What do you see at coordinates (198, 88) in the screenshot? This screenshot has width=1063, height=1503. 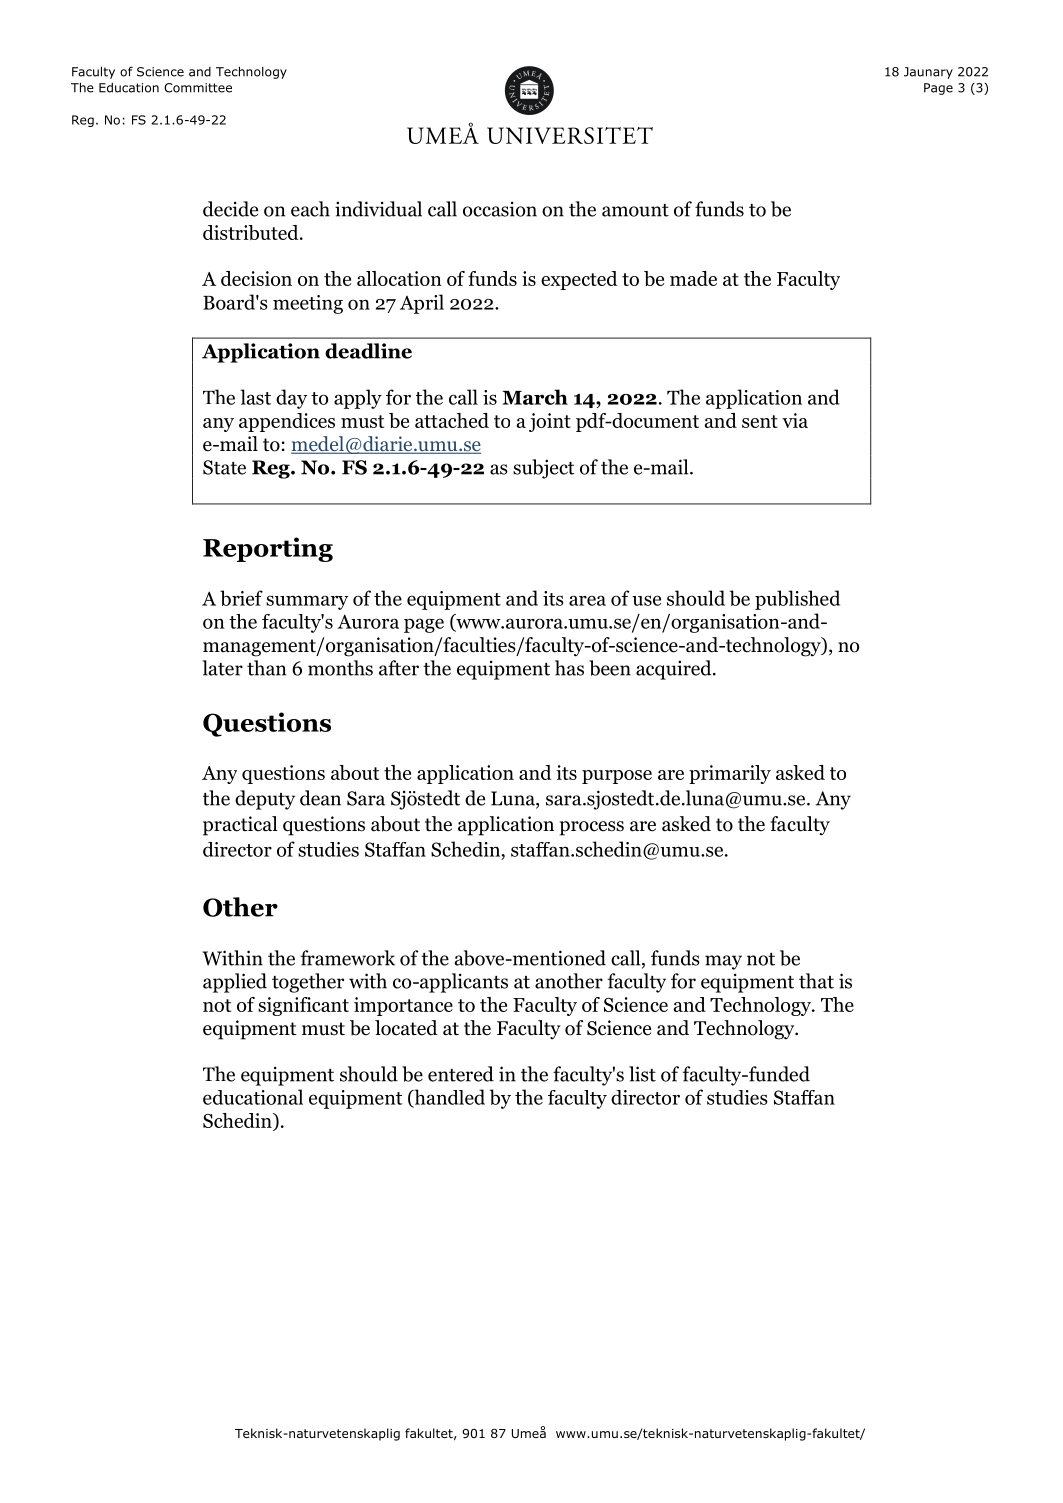 I see `Committee` at bounding box center [198, 88].
